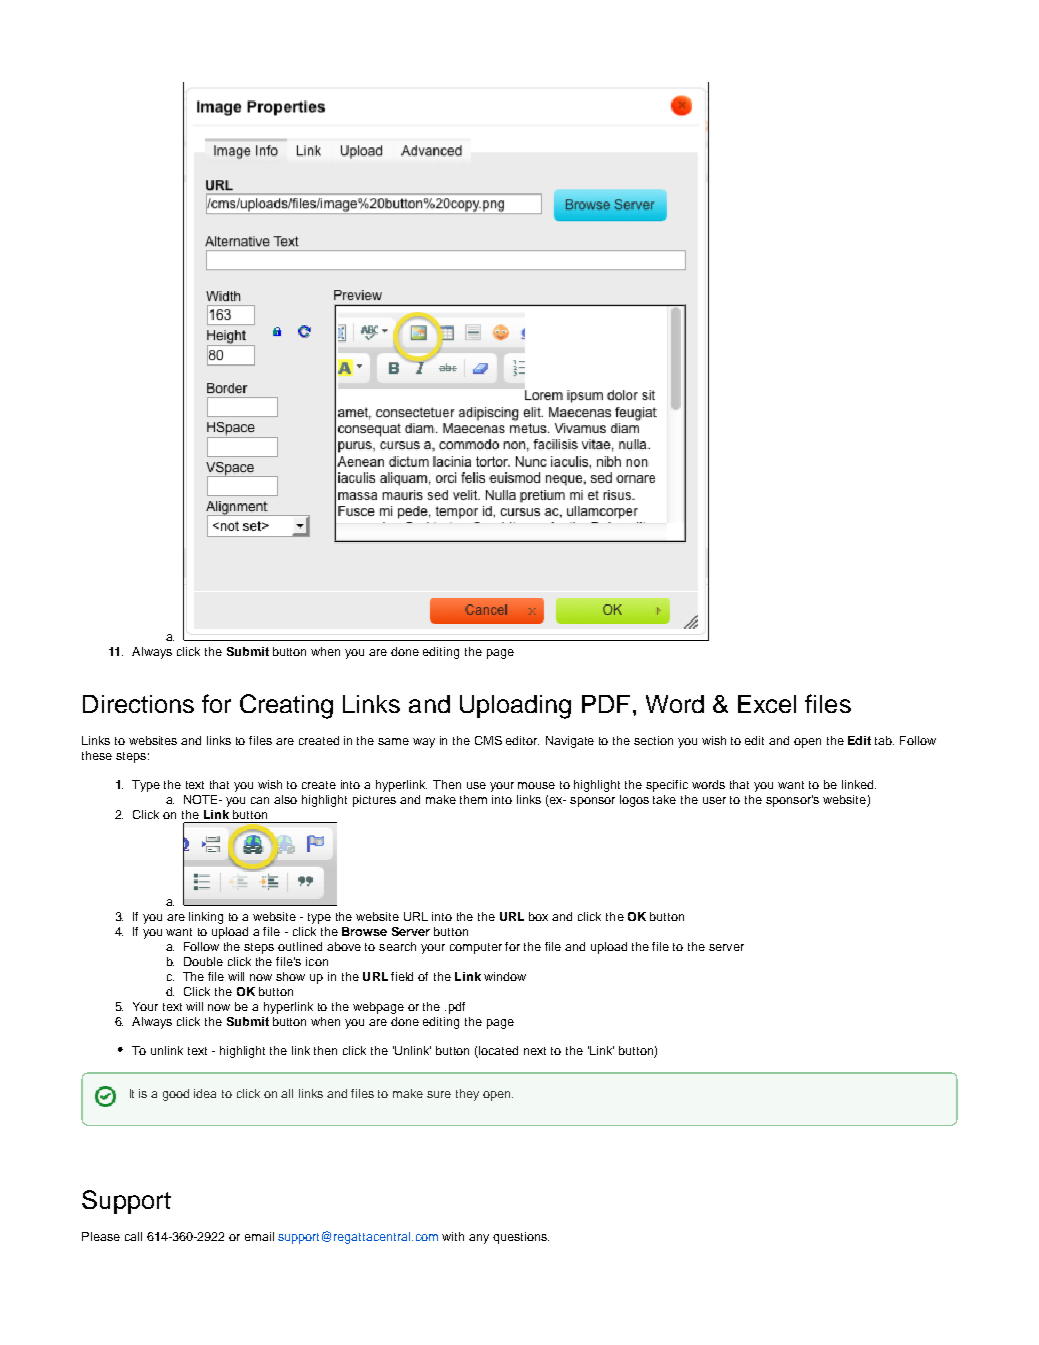 The height and width of the page is (1345, 1039). Describe the element at coordinates (479, 1239) in the page. I see `any` at that location.
